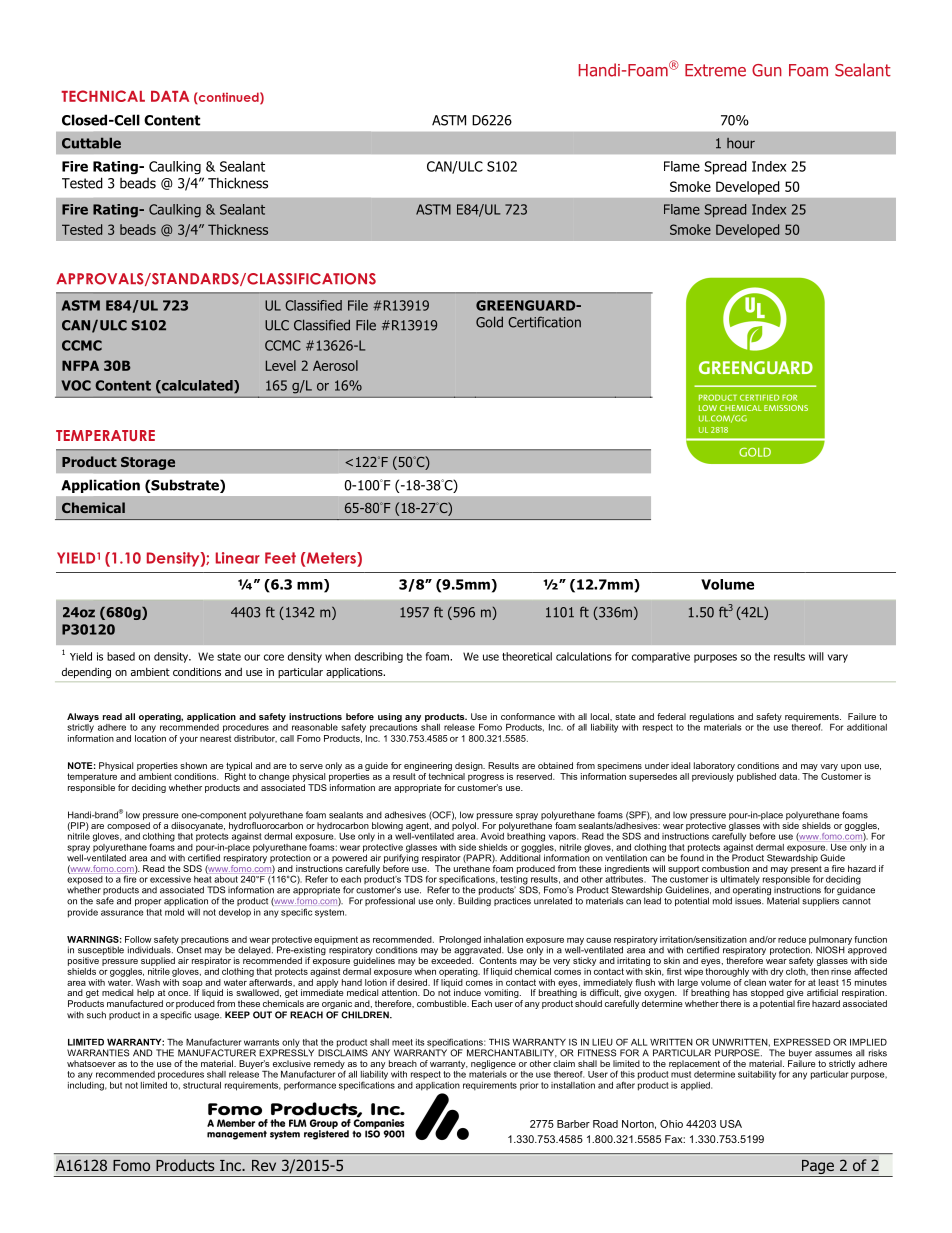 The image size is (952, 1233). I want to click on shown, so click(193, 765).
